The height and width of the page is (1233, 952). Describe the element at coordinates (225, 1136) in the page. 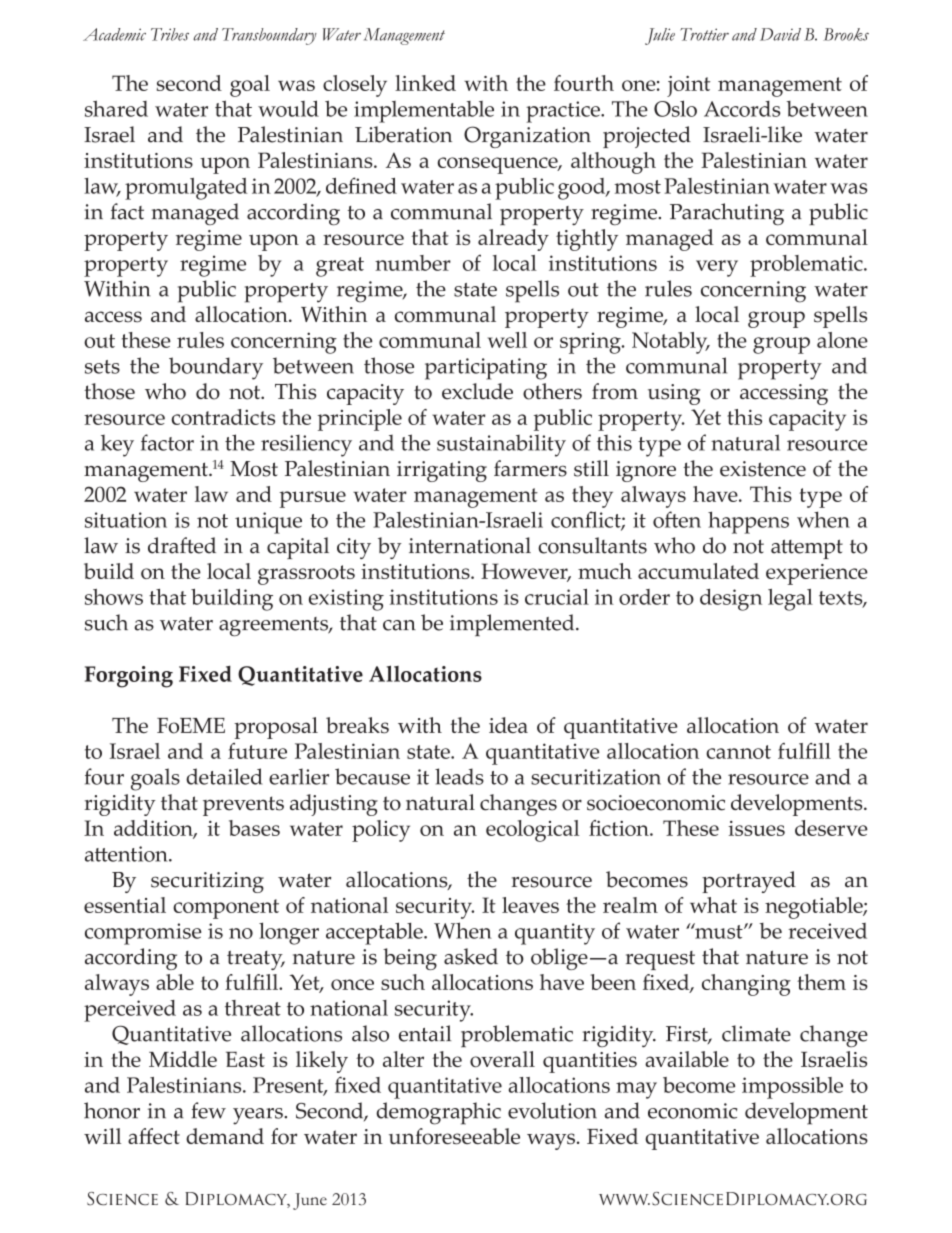

I see `demand` at that location.
